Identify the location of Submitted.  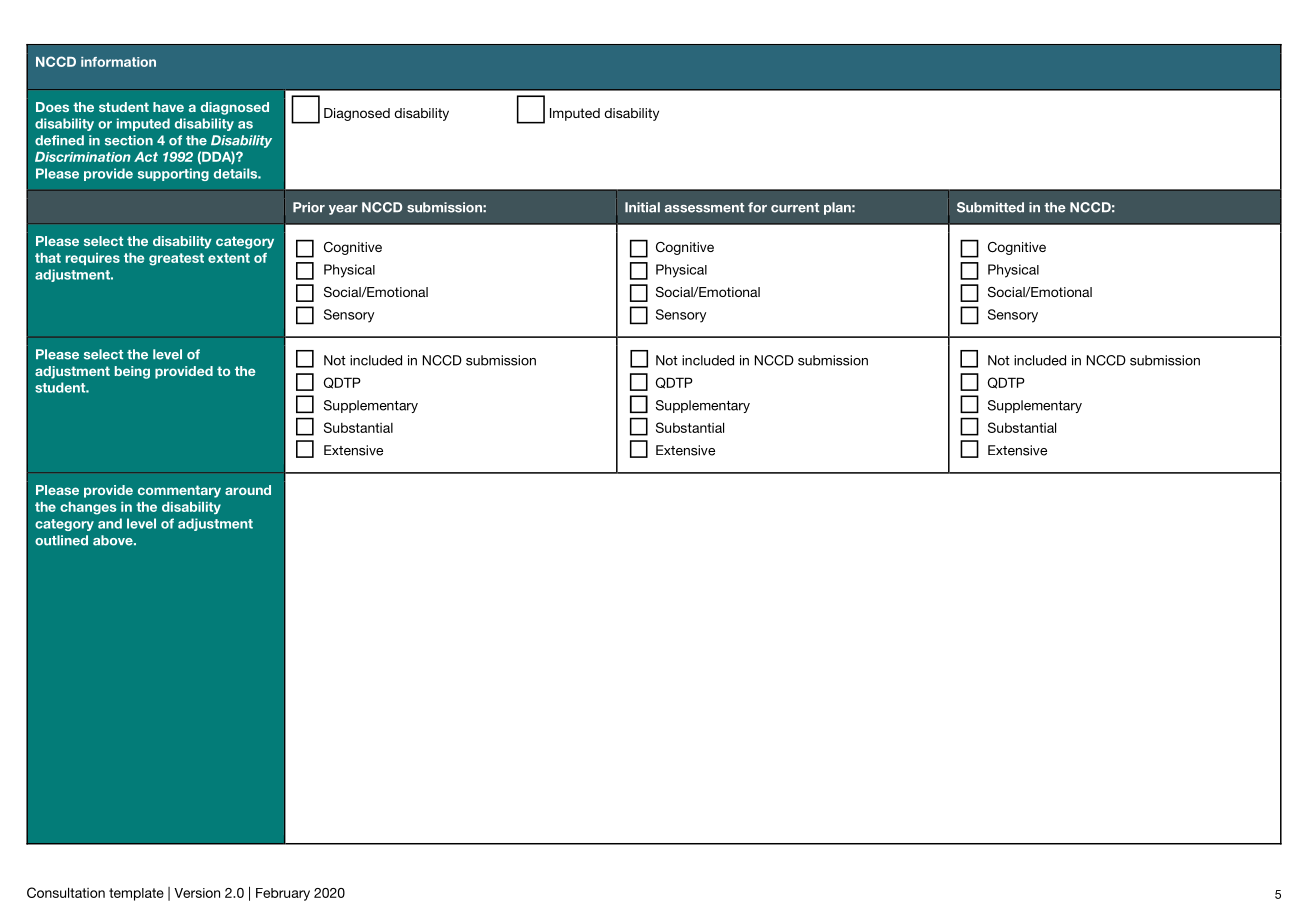
(990, 207).
